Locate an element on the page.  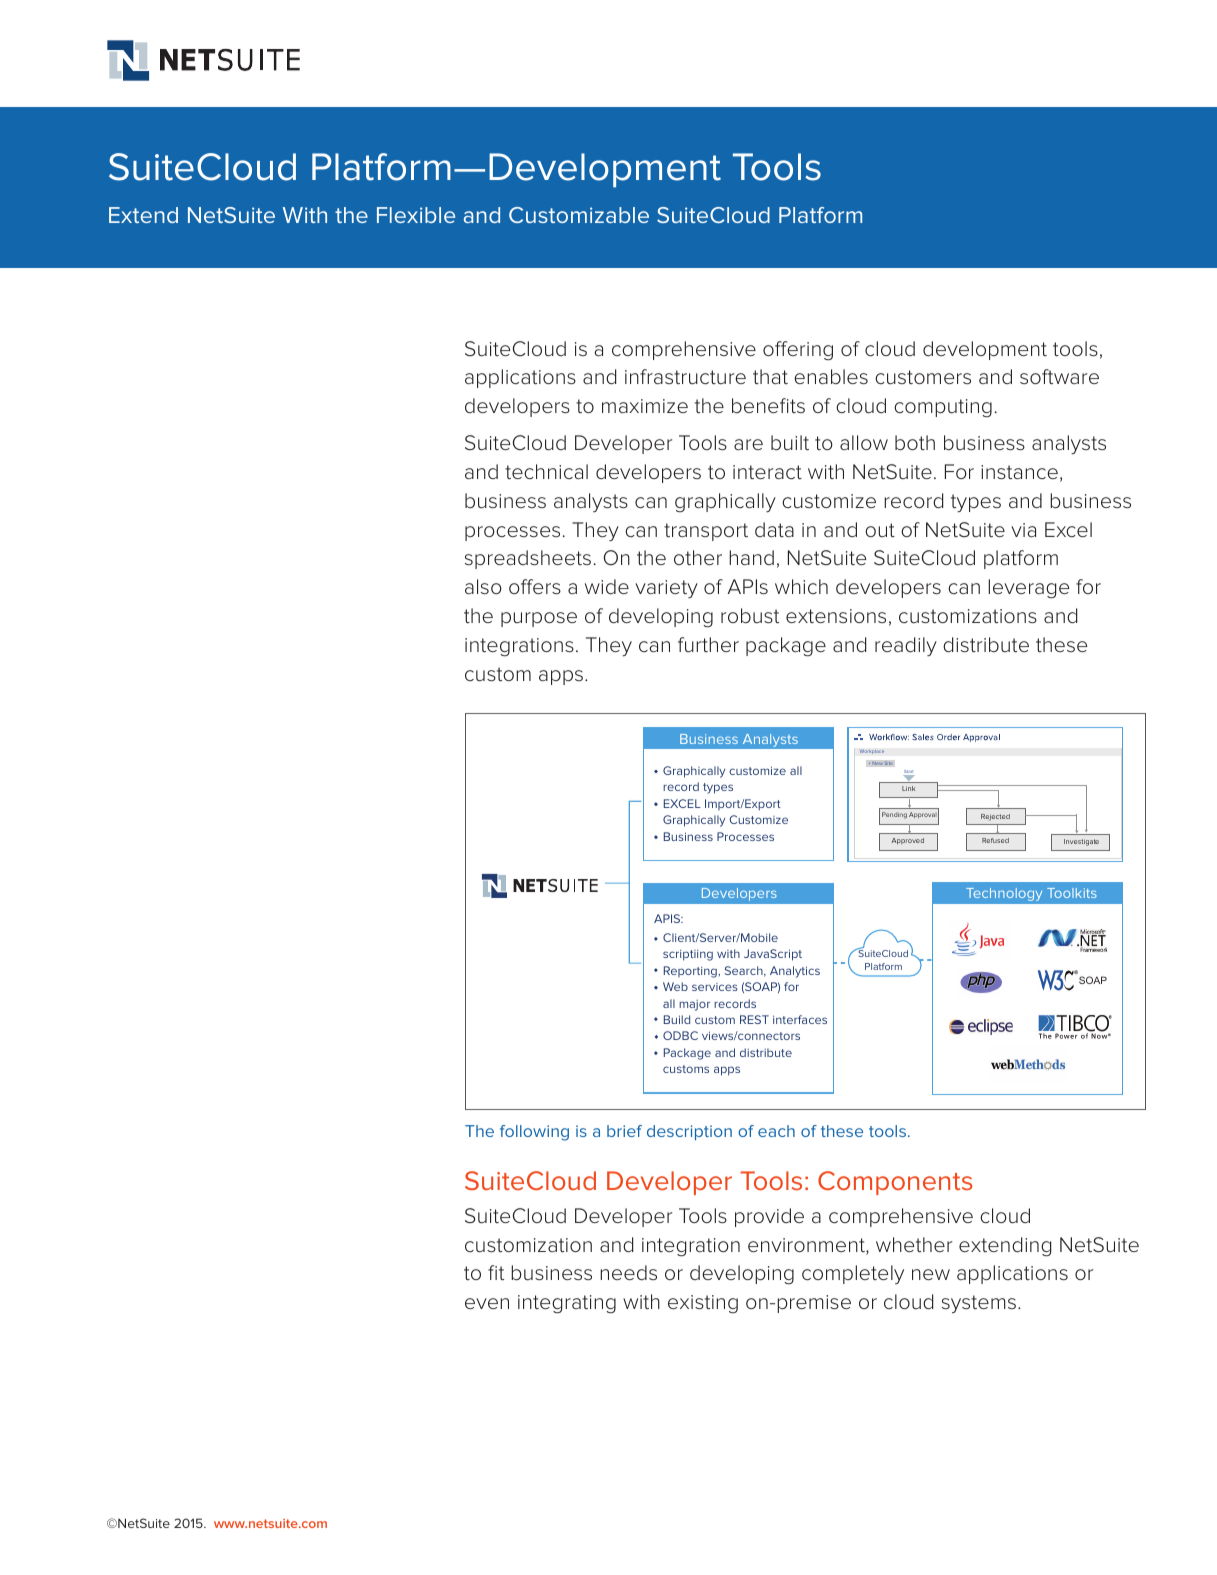
existing is located at coordinates (703, 1304).
